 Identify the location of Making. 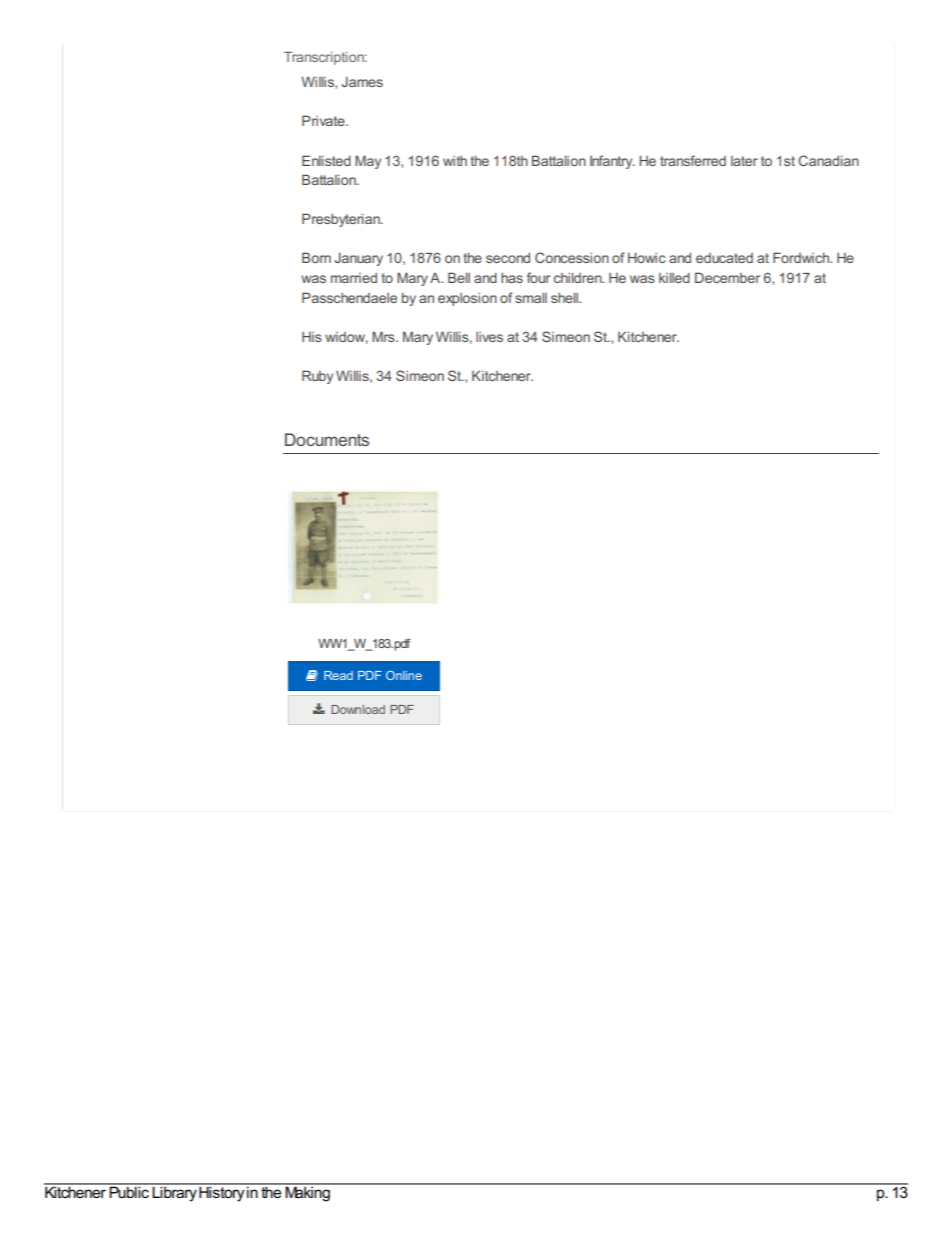
(308, 1193).
